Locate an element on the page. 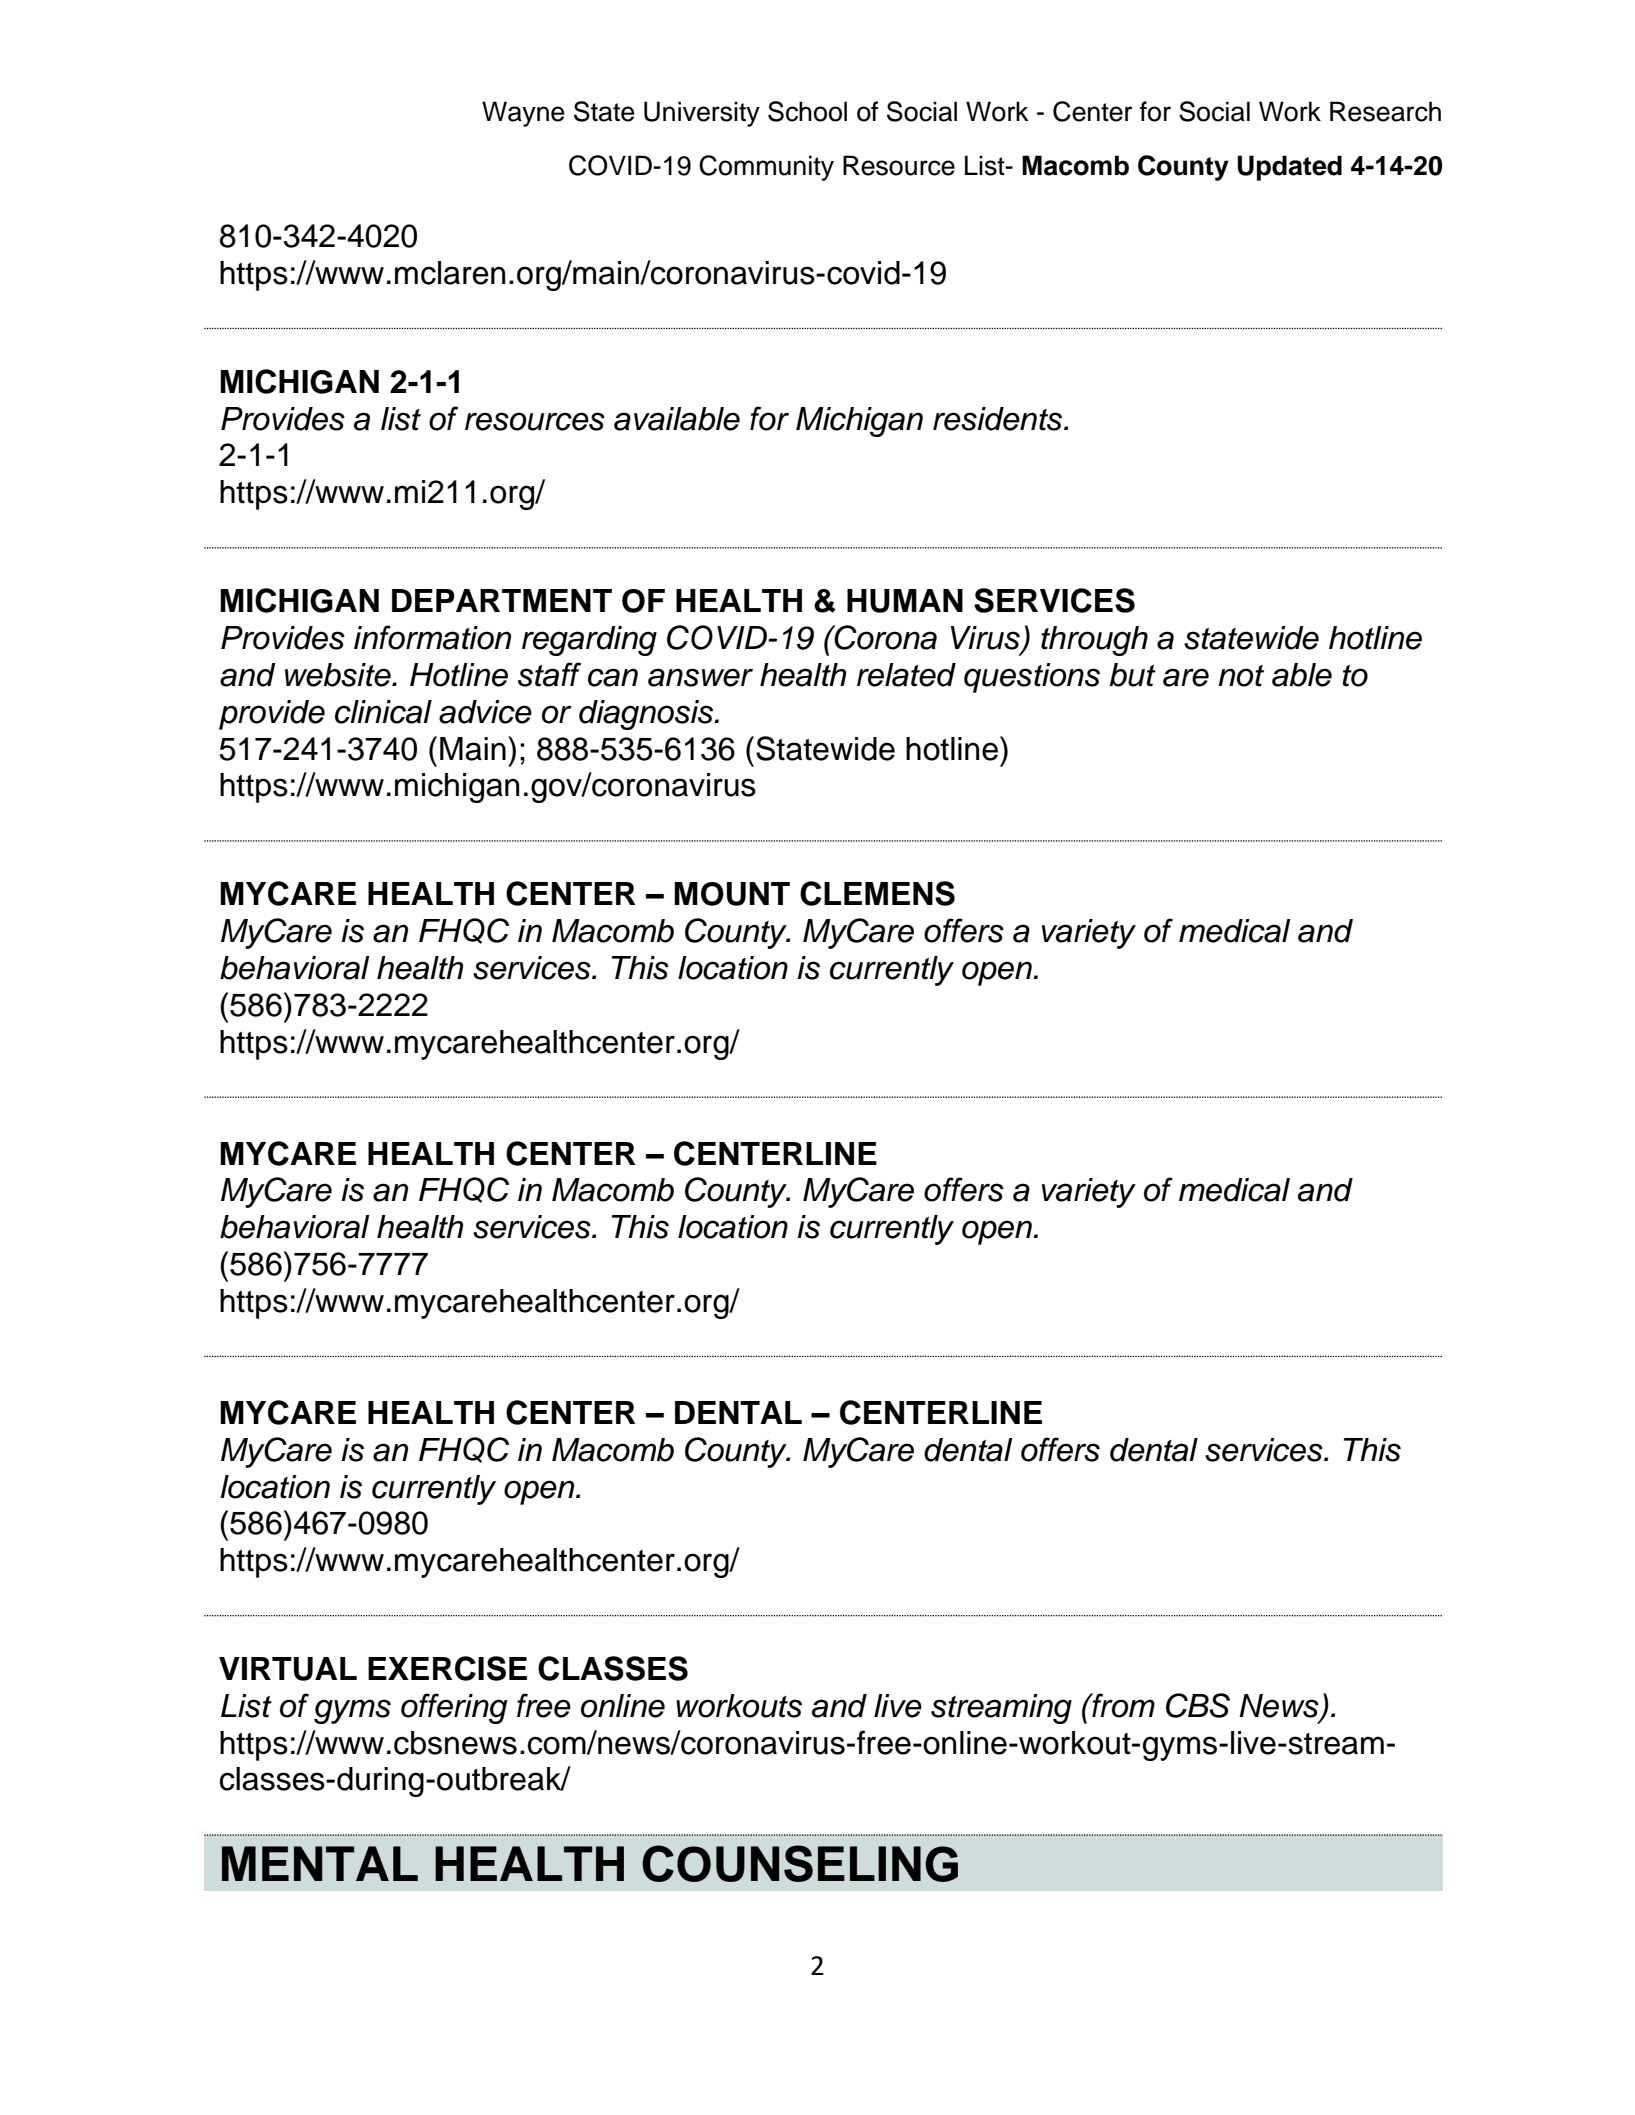 The image size is (1635, 2115). COUNSELING is located at coordinates (800, 1863).
